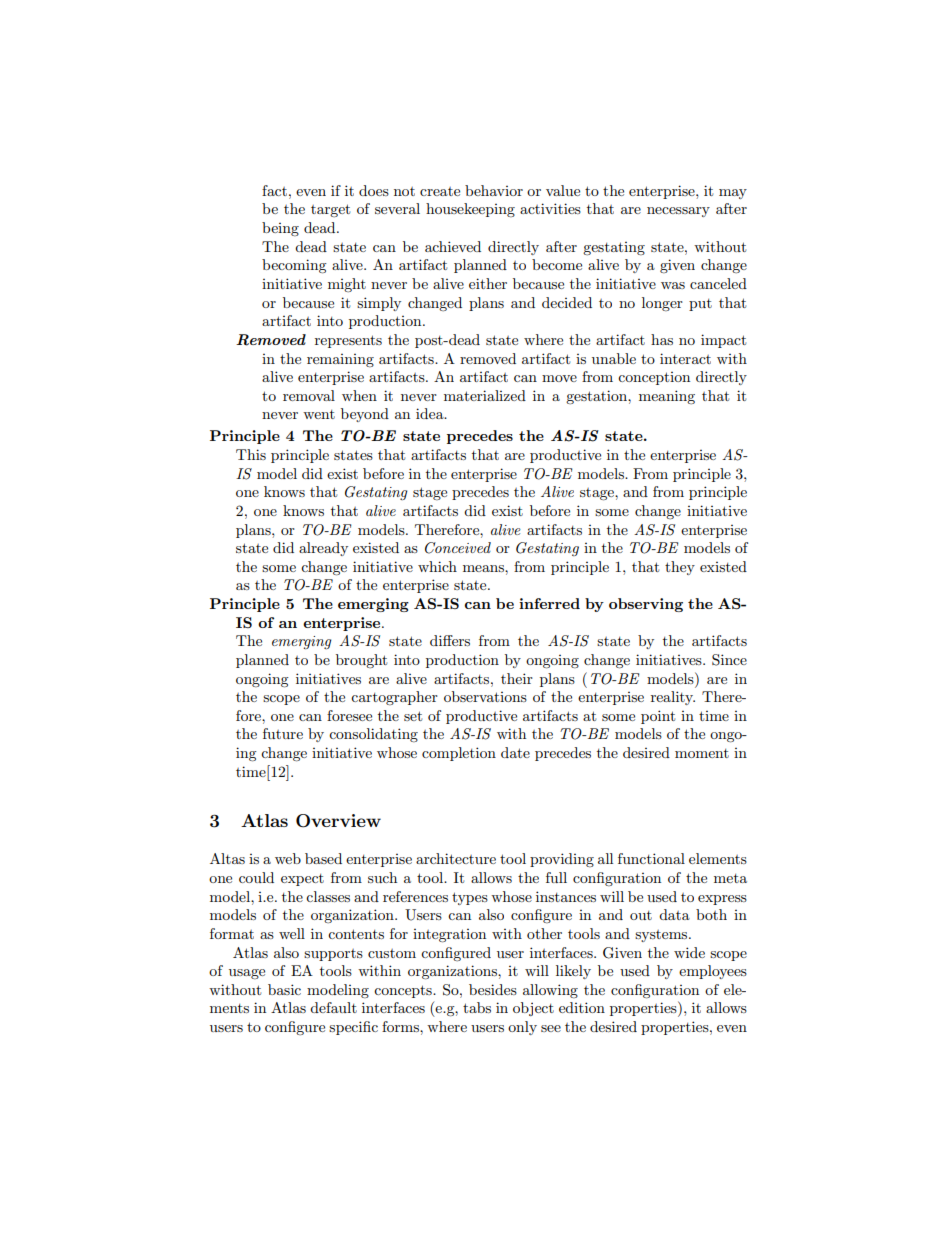 The width and height of the screenshot is (952, 1233). I want to click on materialized, so click(485, 395).
